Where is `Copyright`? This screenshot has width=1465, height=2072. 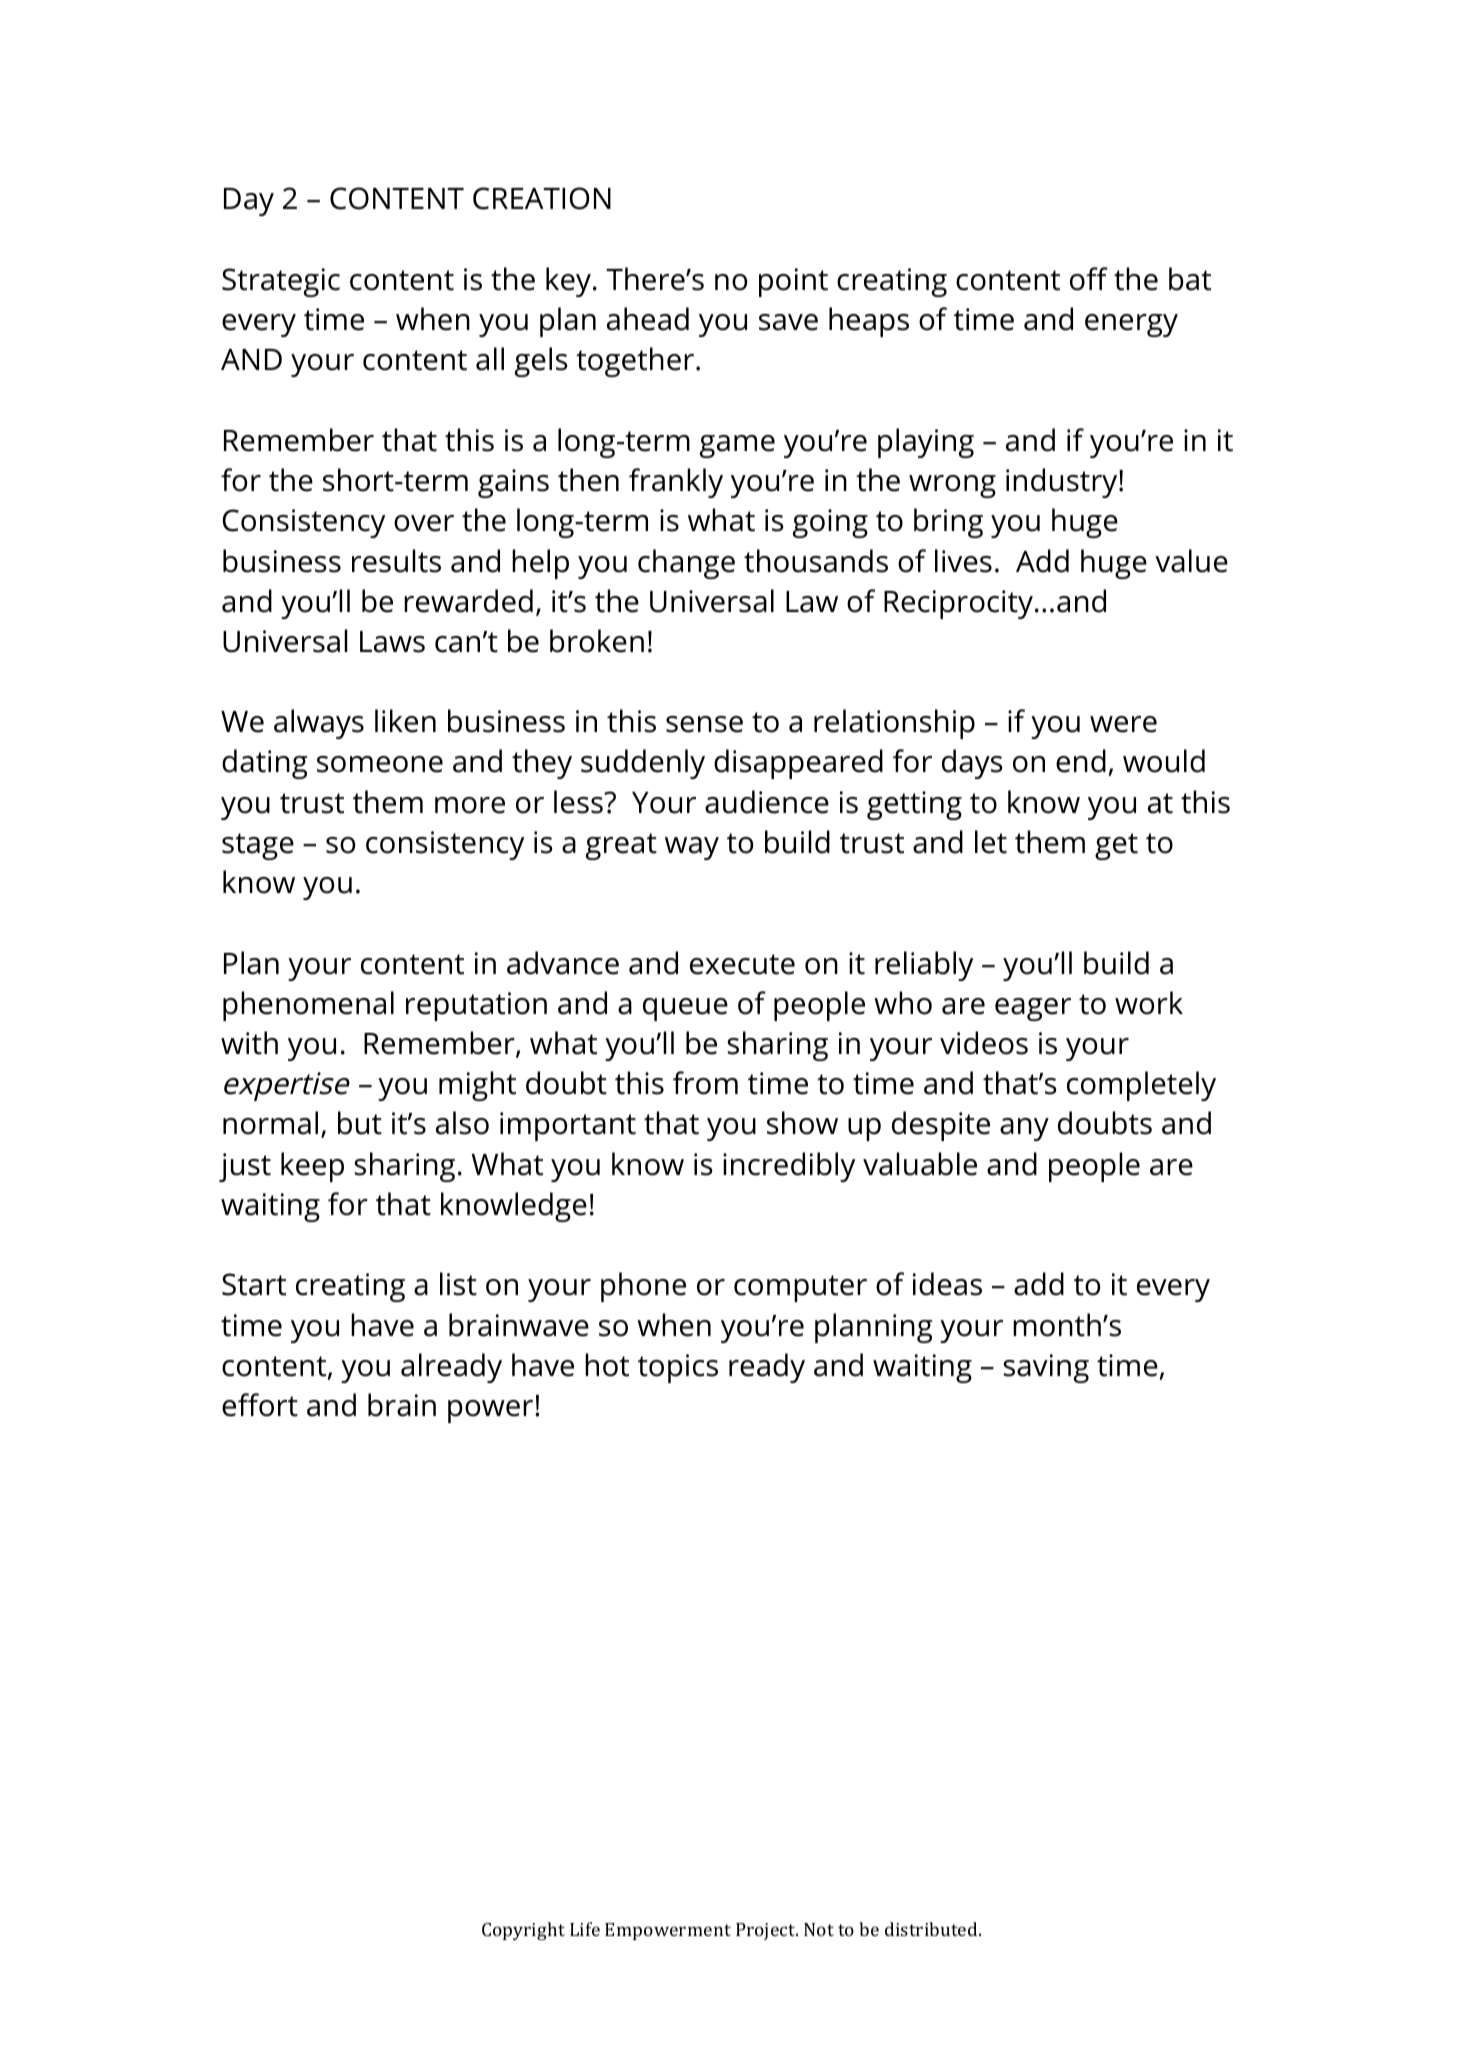 Copyright is located at coordinates (523, 1931).
